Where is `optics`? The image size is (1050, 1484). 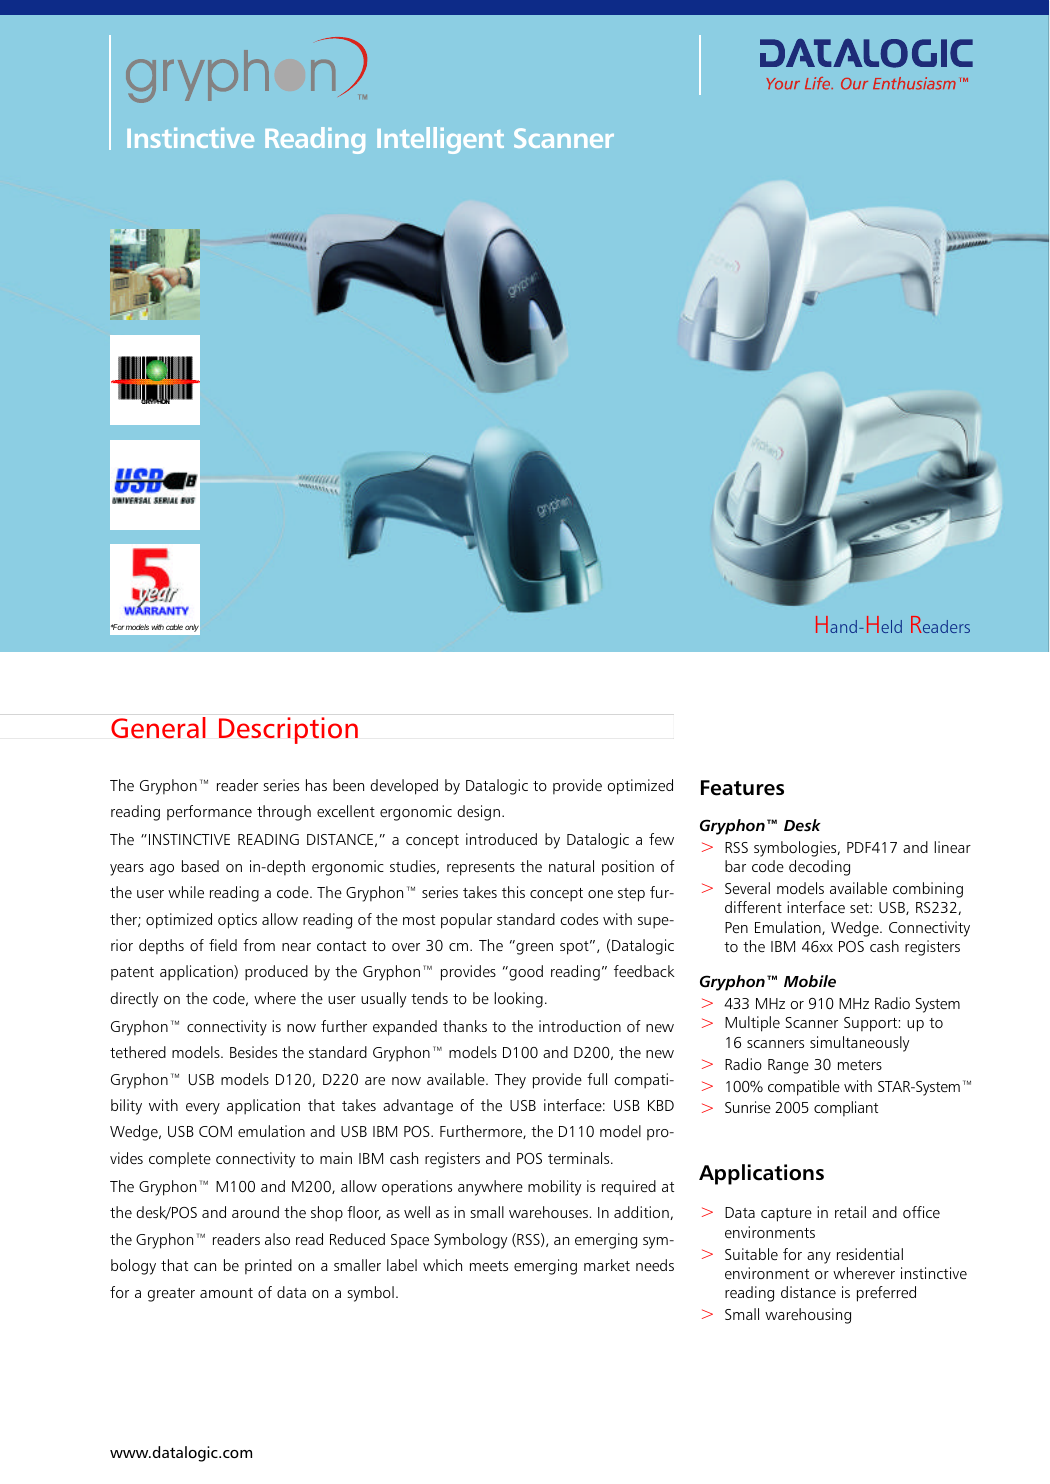 optics is located at coordinates (237, 921).
